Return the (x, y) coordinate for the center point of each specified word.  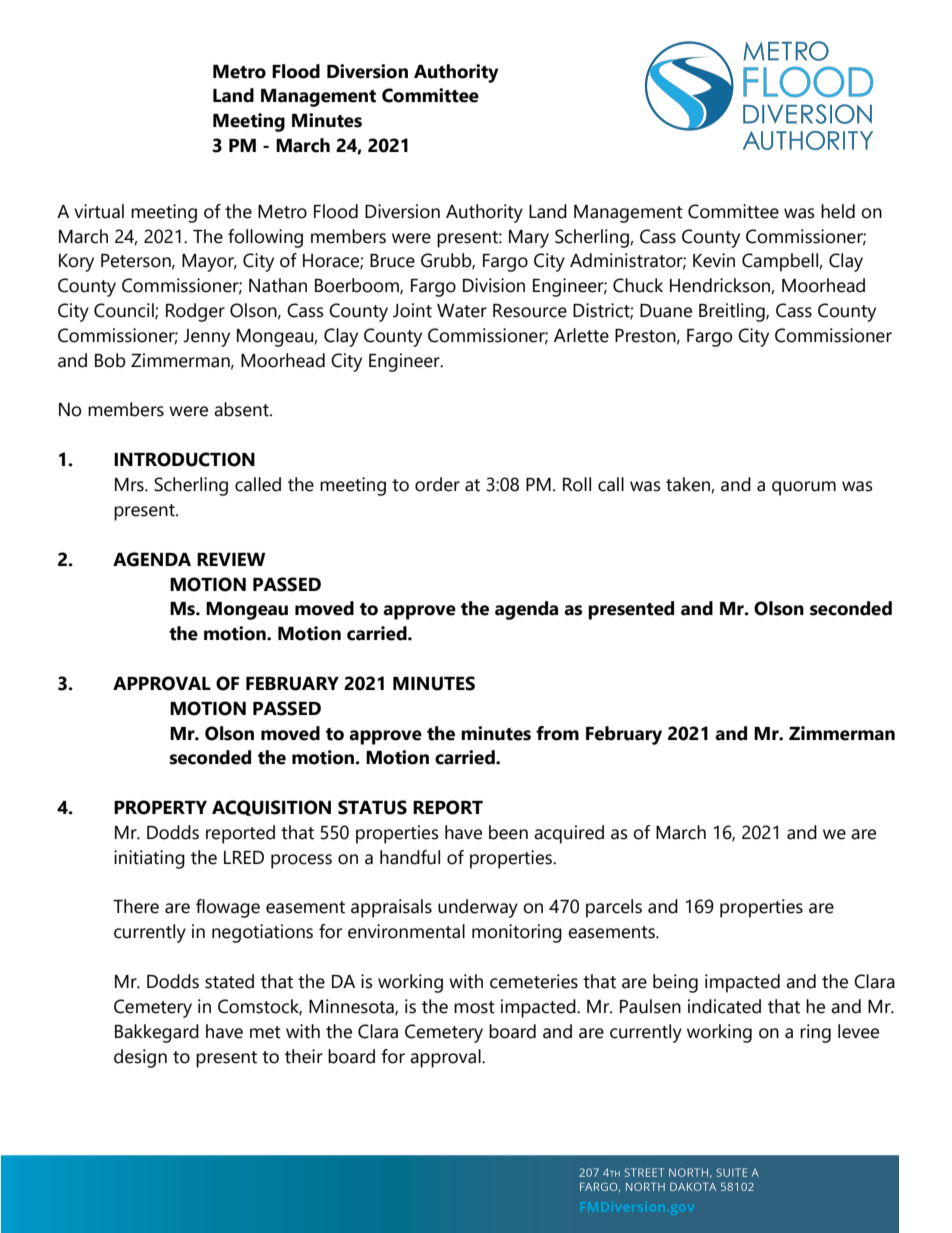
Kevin (714, 260)
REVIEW (231, 559)
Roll (577, 484)
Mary (529, 239)
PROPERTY (160, 807)
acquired (569, 834)
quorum (804, 488)
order (437, 484)
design (140, 1058)
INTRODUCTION (184, 459)
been (508, 832)
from (557, 733)
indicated (724, 1006)
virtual (99, 211)
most (474, 1007)
